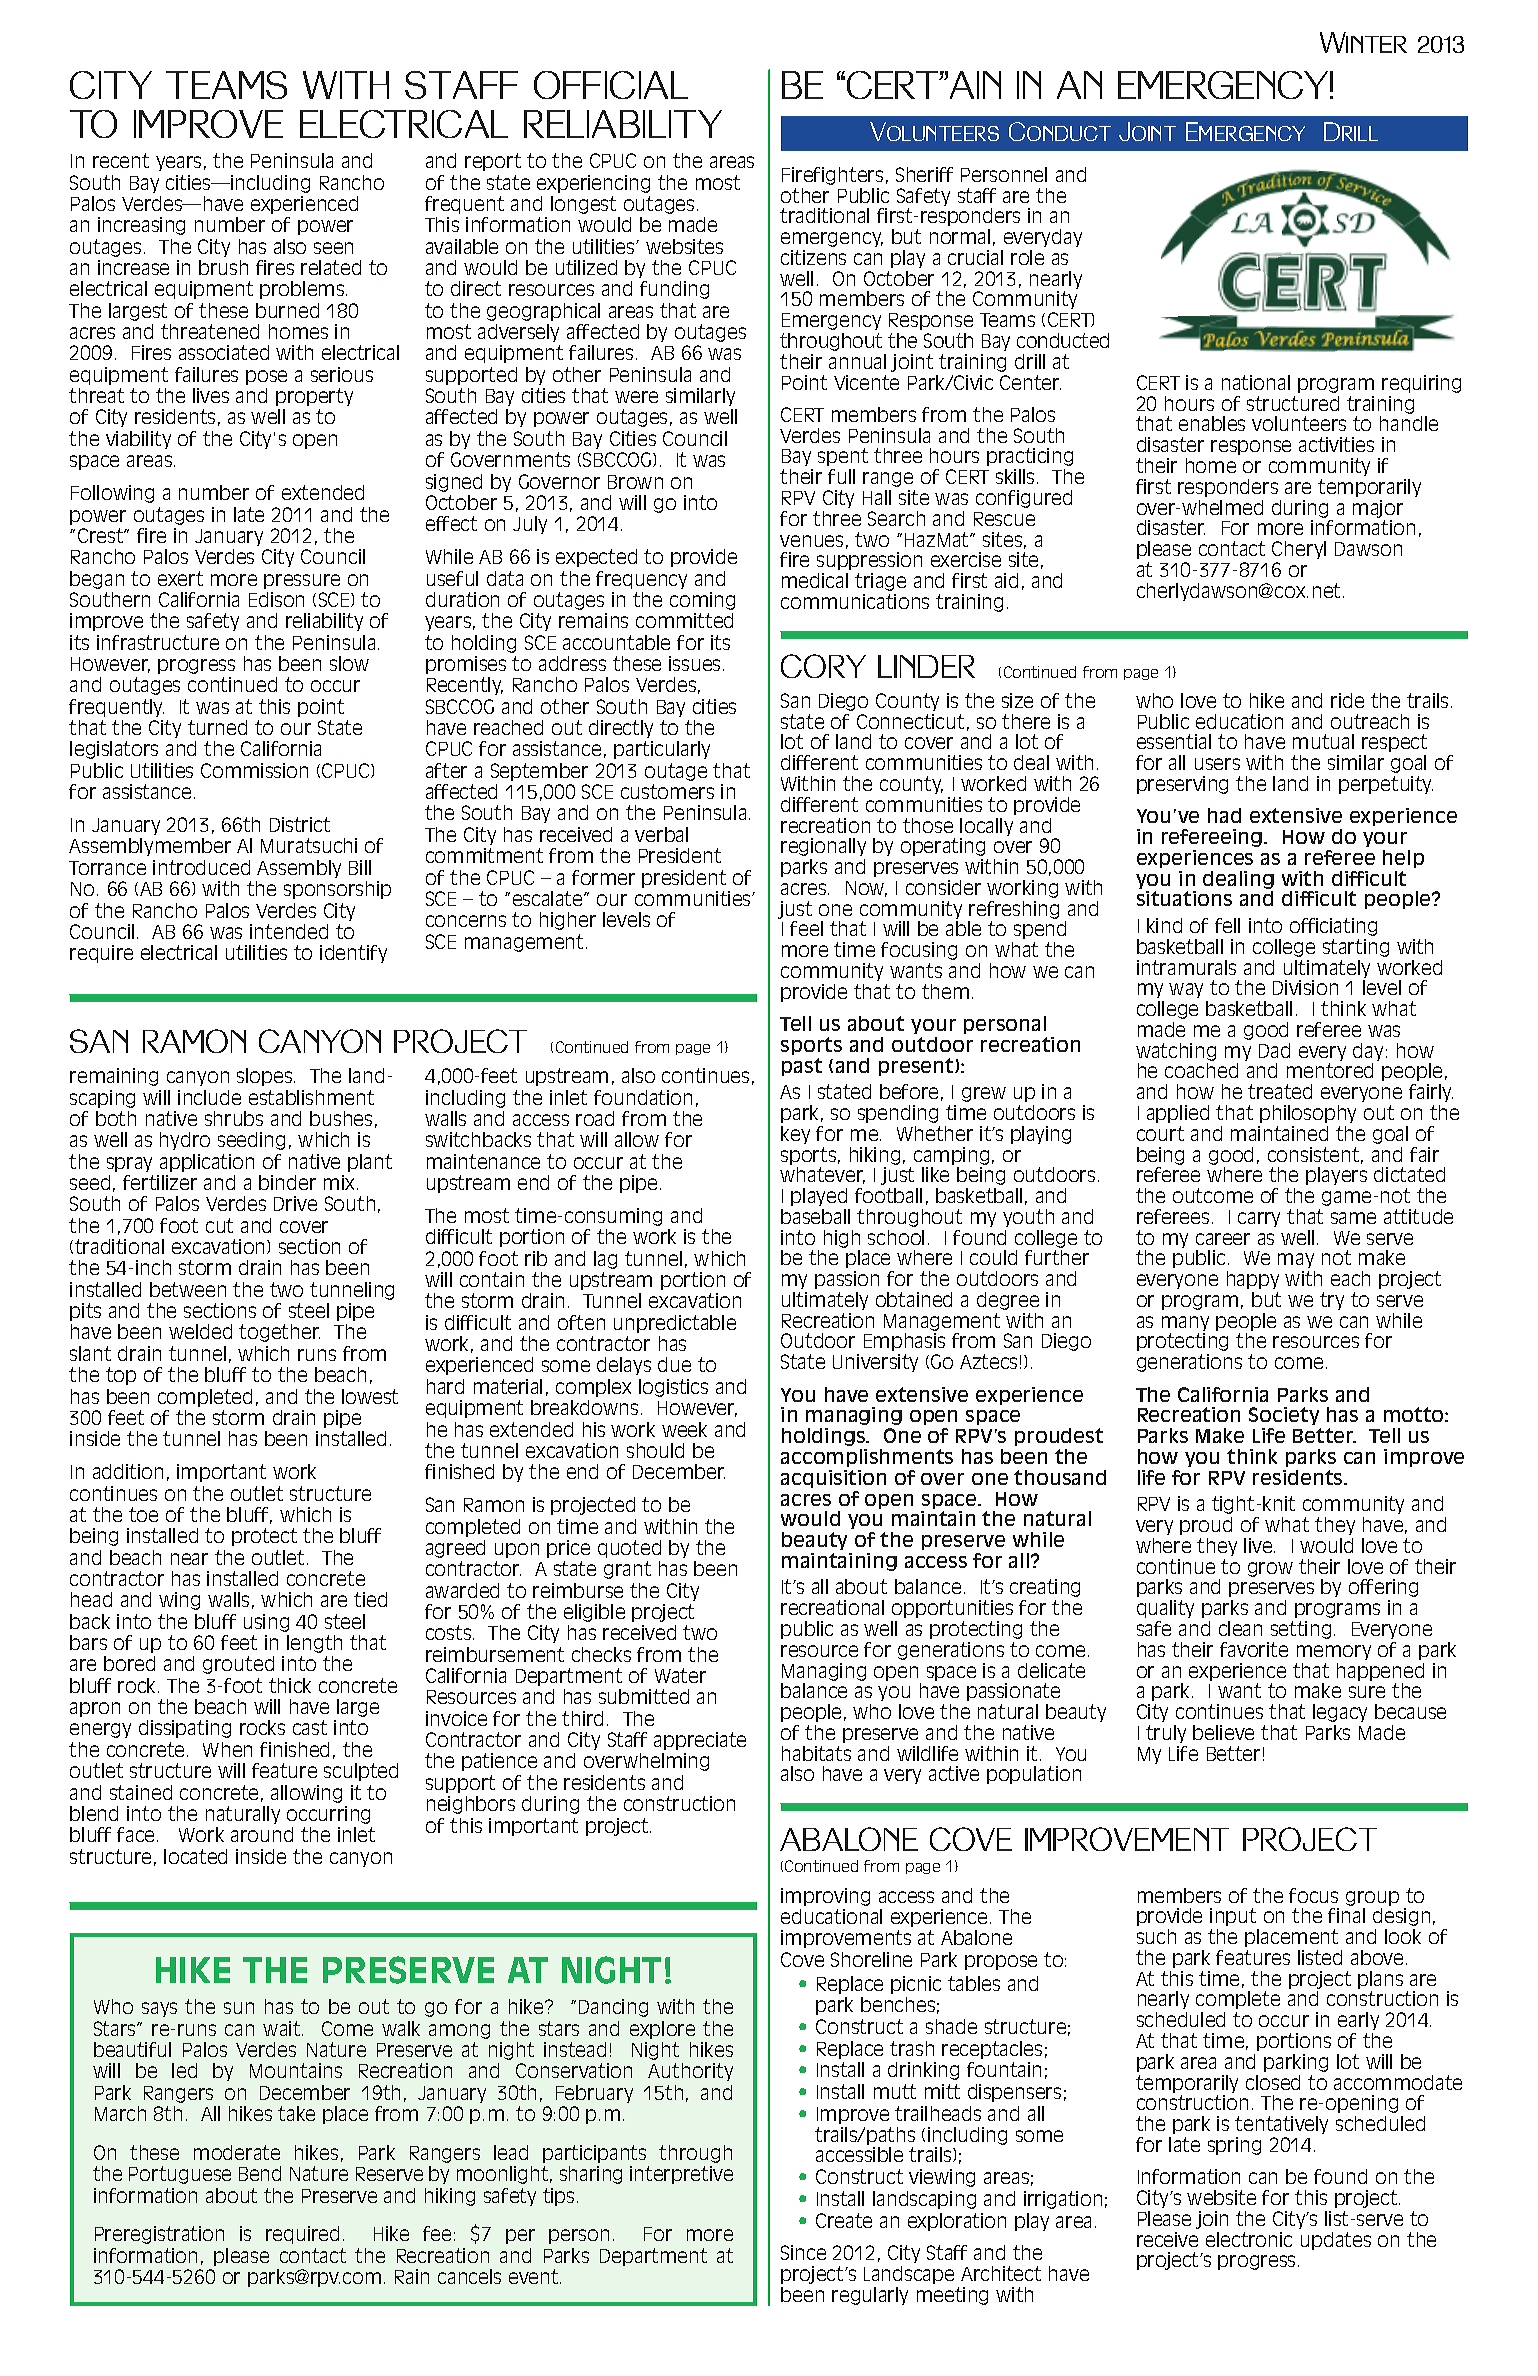 Image resolution: width=1538 pixels, height=2376 pixels. I want to click on key, so click(795, 1135).
